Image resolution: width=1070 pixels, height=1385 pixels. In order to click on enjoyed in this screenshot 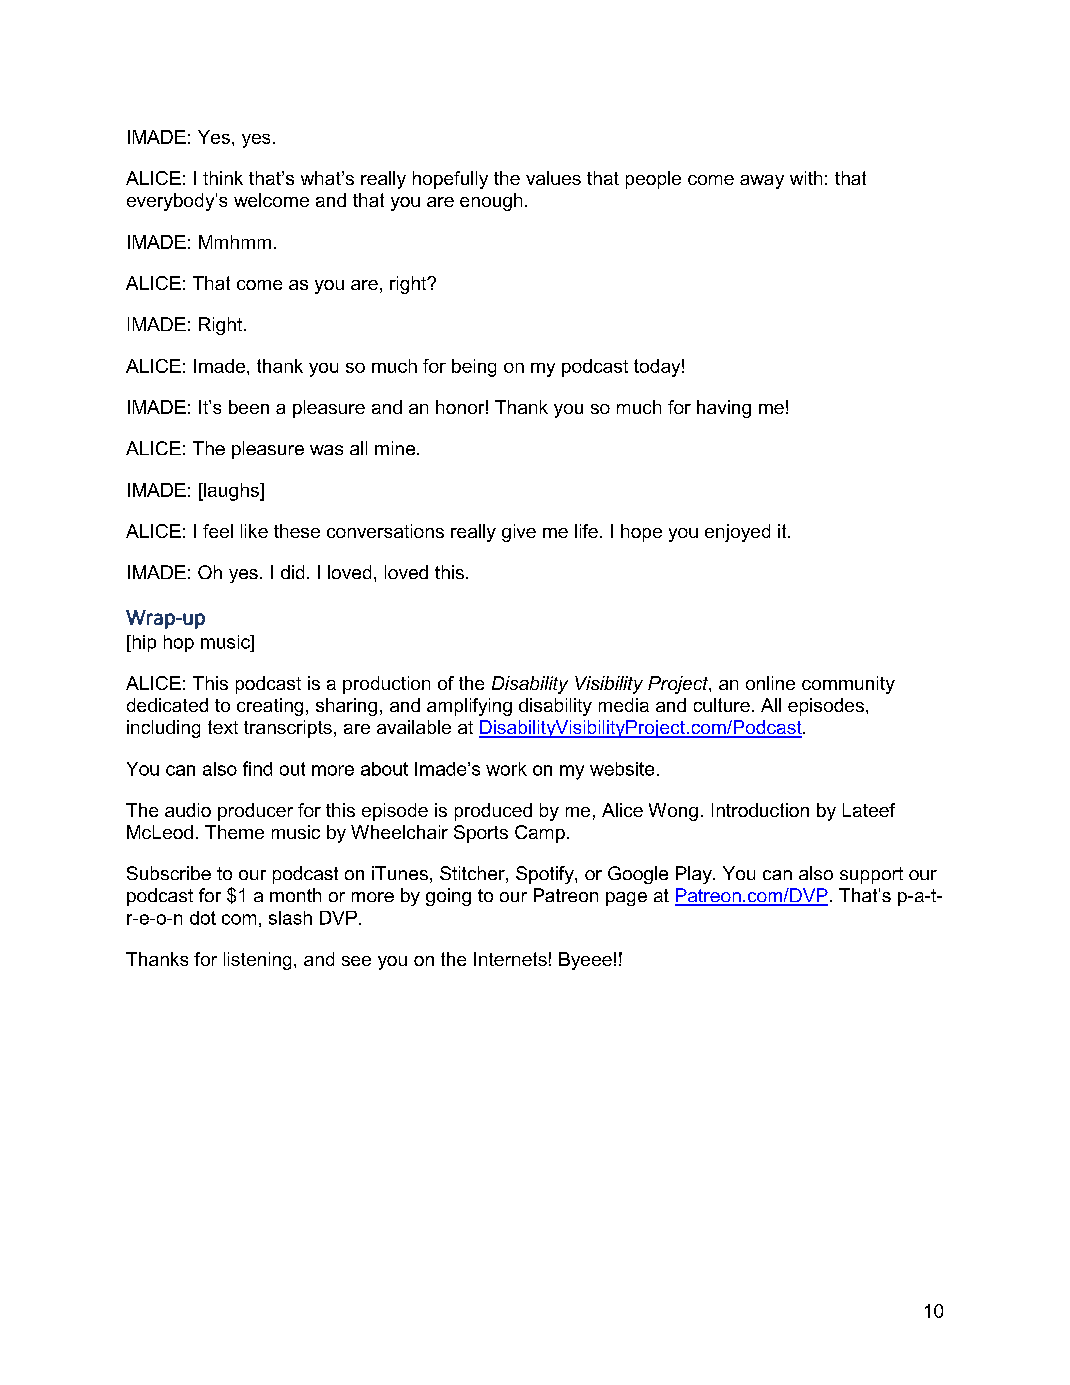, I will do `click(737, 533)`.
